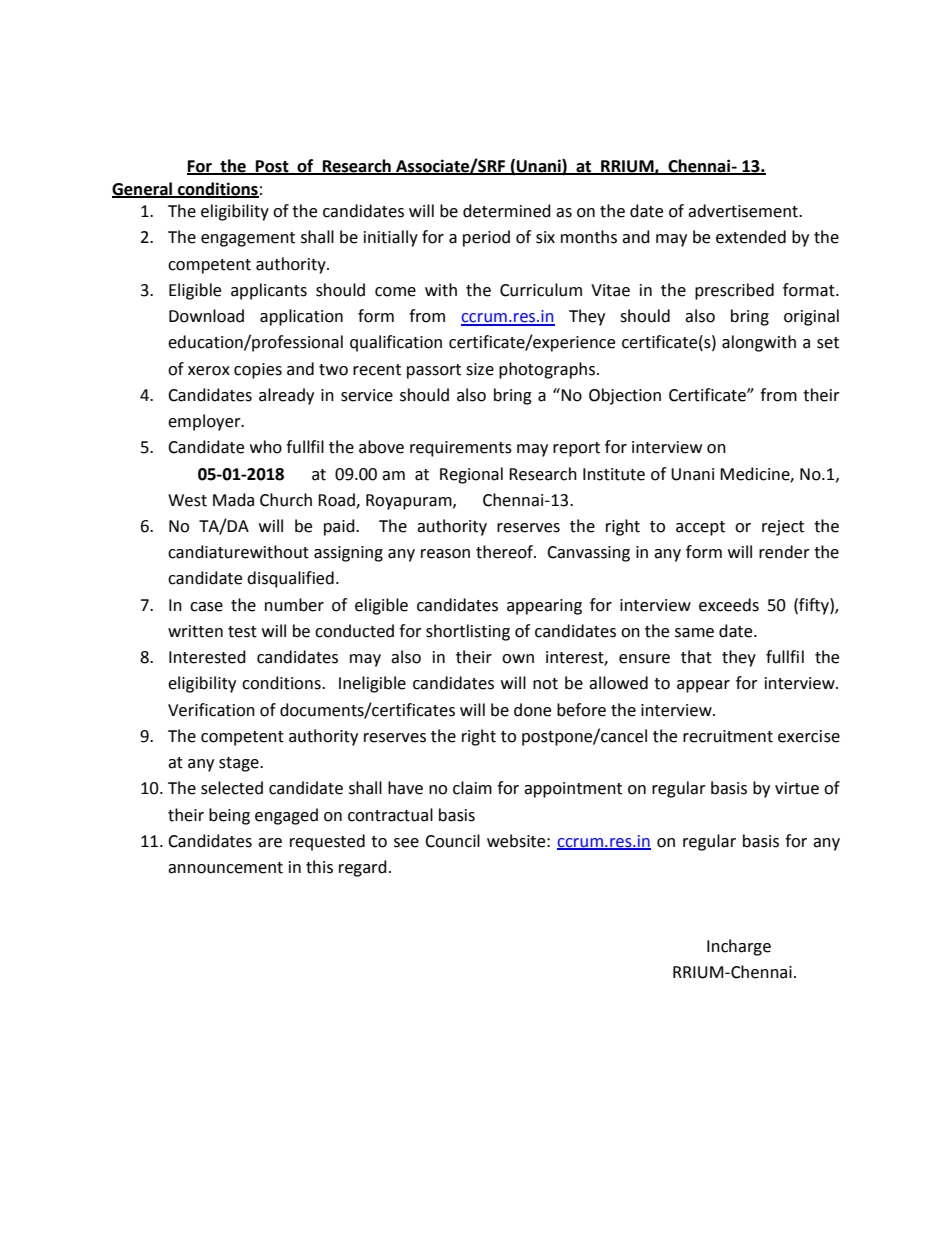 Image resolution: width=952 pixels, height=1233 pixels. What do you see at coordinates (211, 710) in the page?
I see `Verification` at bounding box center [211, 710].
